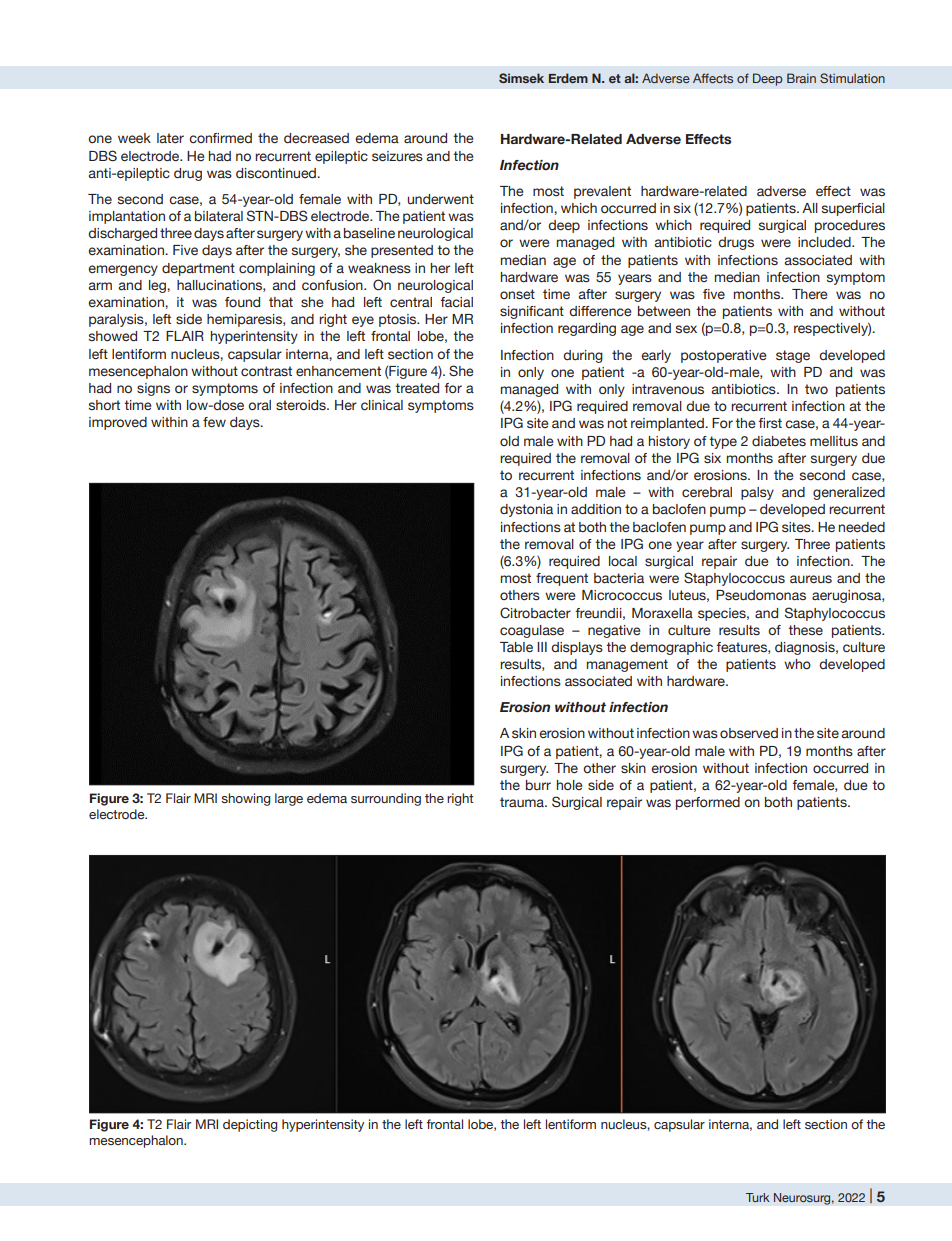 This document has height=1241, width=952. Describe the element at coordinates (523, 802) in the document. I see `trauma` at that location.
